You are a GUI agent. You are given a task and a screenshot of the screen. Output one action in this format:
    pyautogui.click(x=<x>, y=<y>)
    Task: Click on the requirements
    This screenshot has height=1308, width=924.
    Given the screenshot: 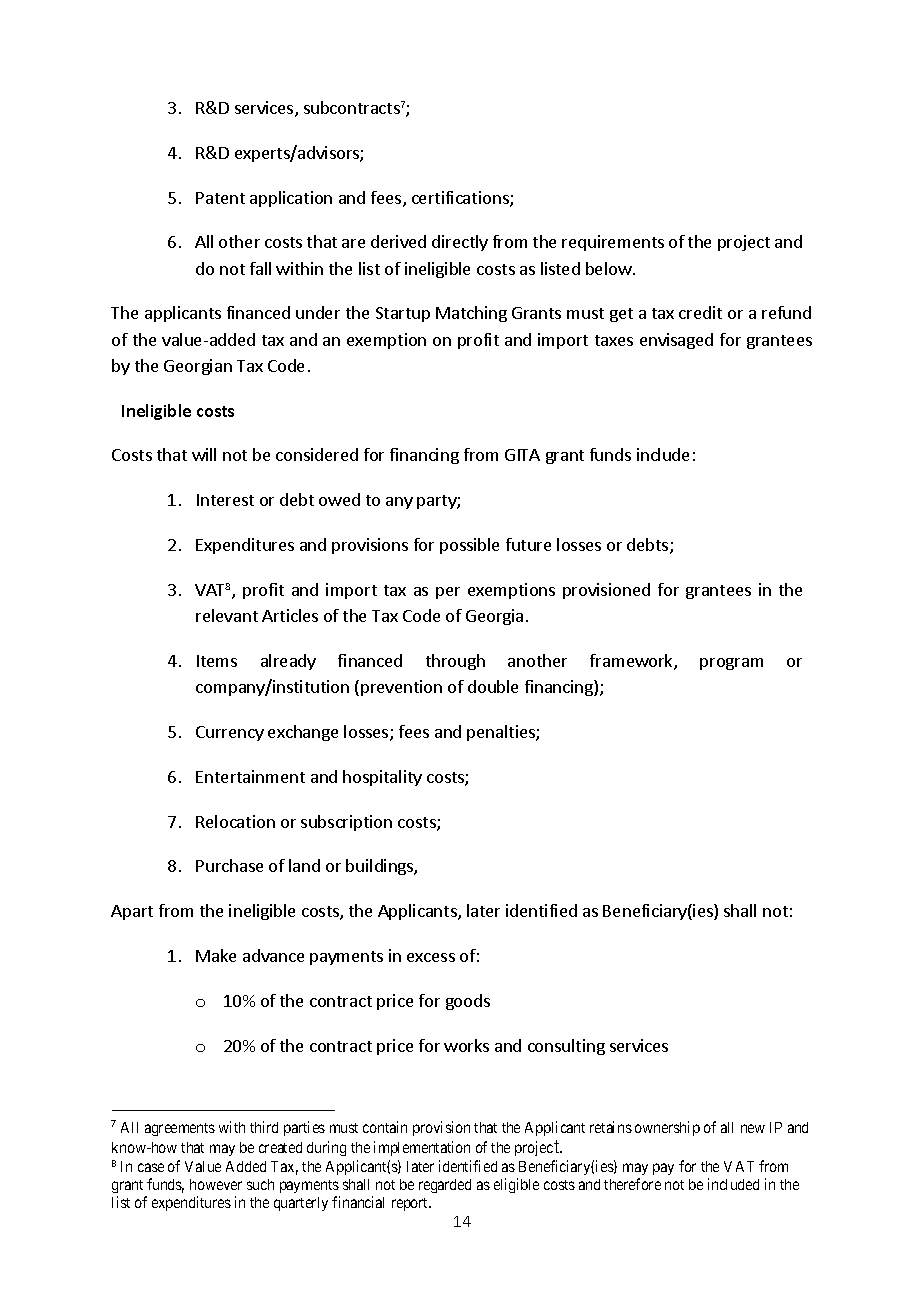 What is the action you would take?
    pyautogui.click(x=613, y=243)
